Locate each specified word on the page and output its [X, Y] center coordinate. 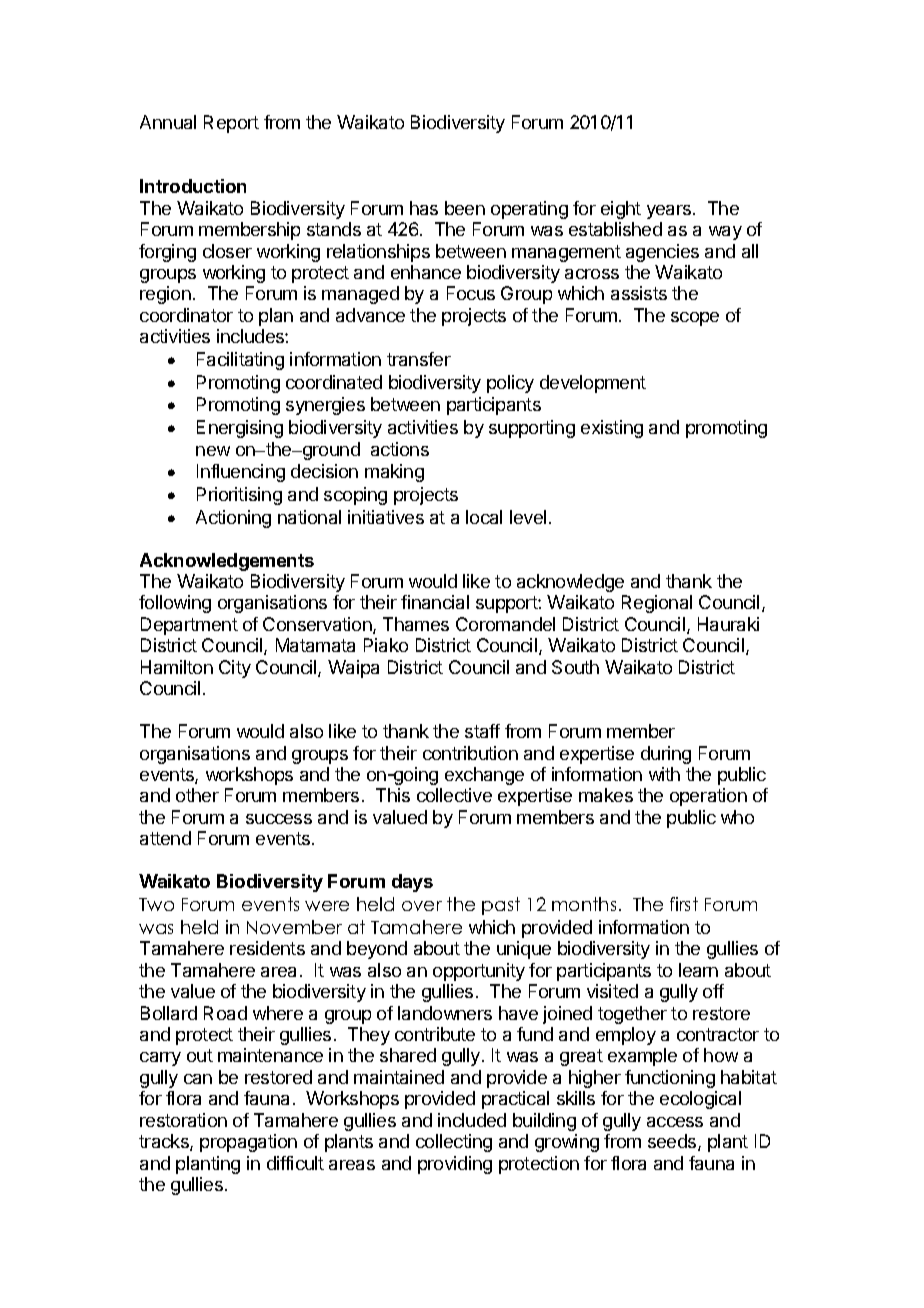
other [197, 795]
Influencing [241, 473]
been [465, 208]
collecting [454, 1143]
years [670, 212]
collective [454, 795]
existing [612, 429]
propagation [248, 1143]
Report [231, 124]
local [484, 517]
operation [708, 797]
